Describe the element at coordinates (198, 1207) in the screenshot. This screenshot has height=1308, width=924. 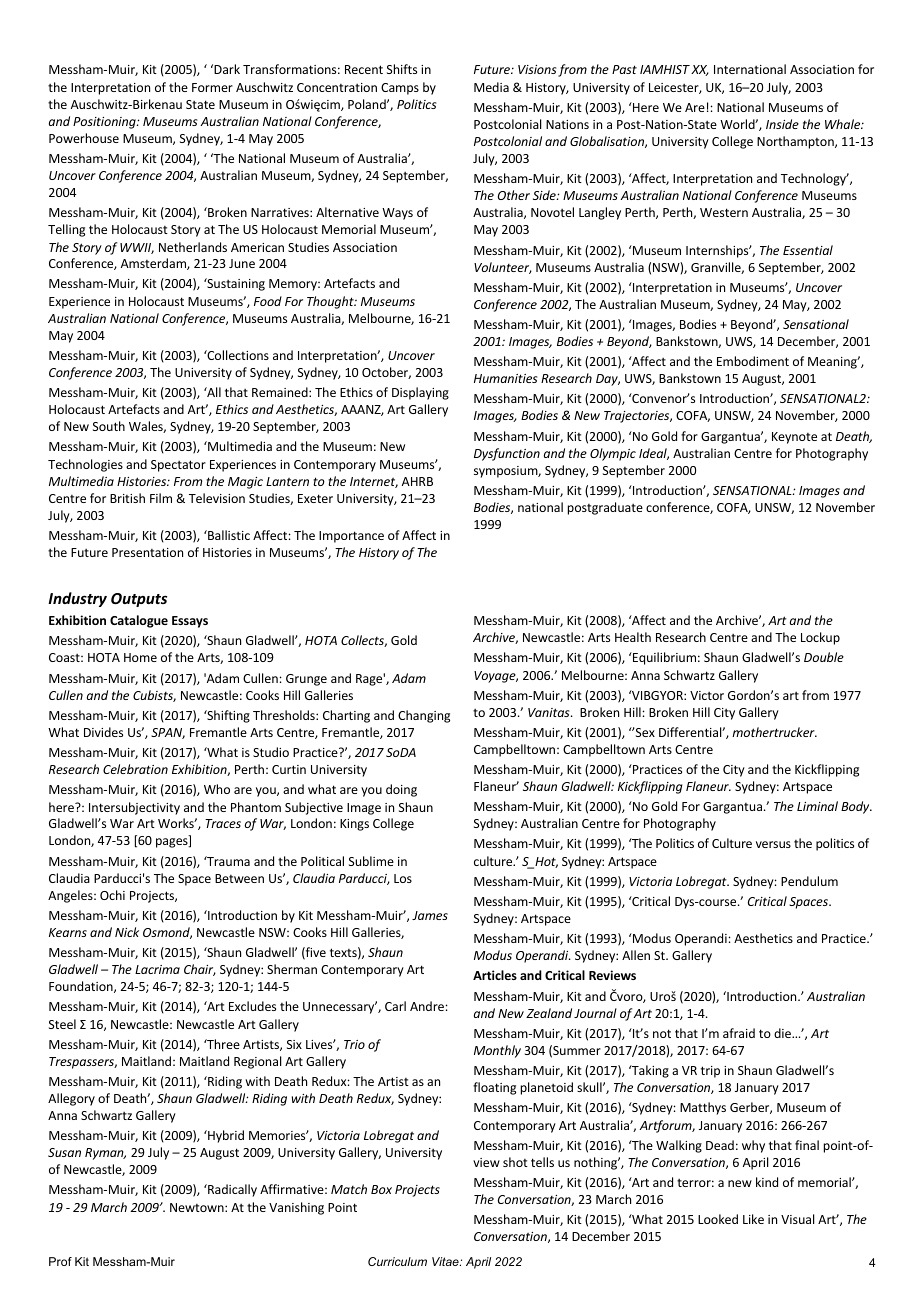
I see `Newtown` at that location.
